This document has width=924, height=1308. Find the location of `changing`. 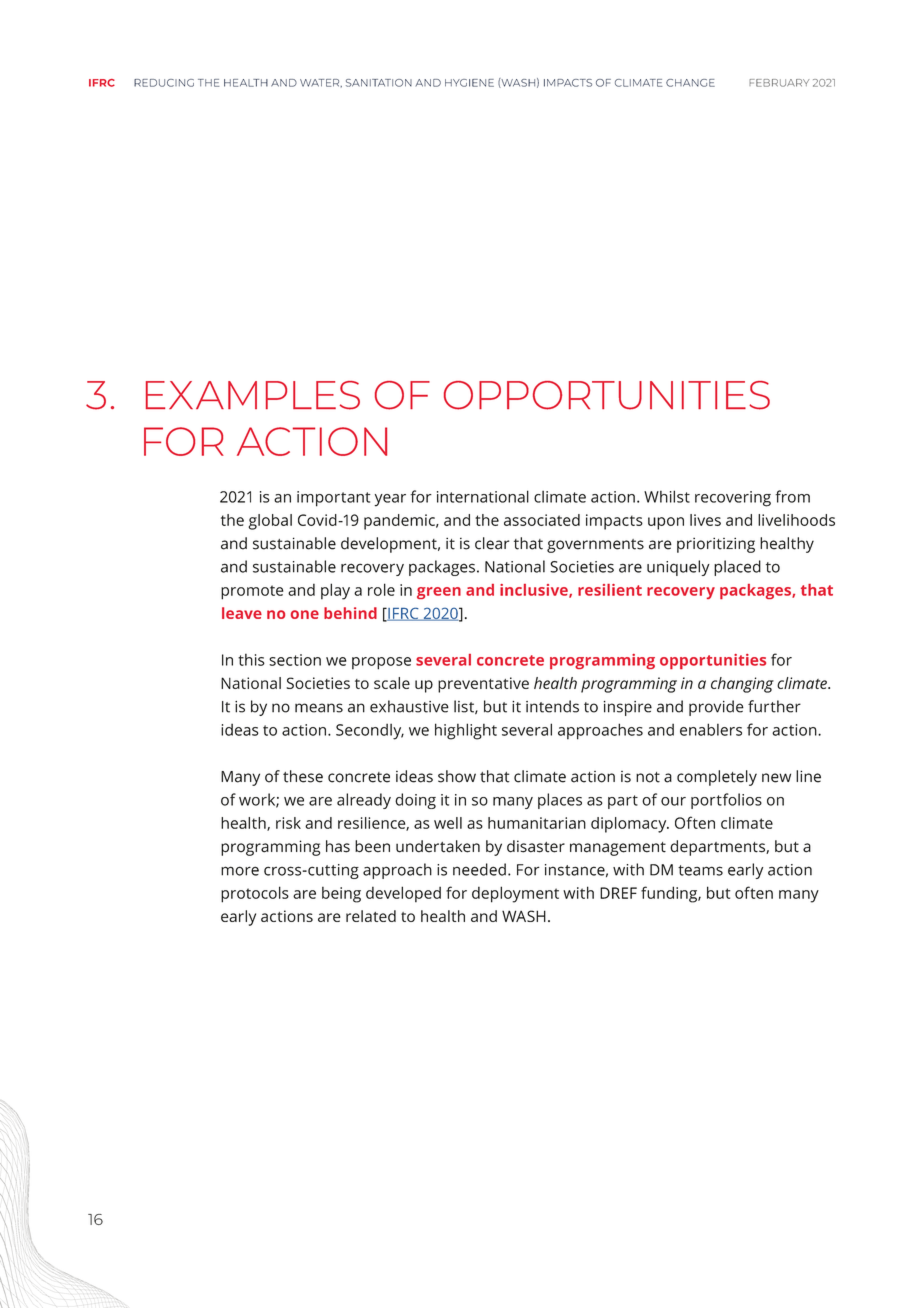

changing is located at coordinates (742, 685).
